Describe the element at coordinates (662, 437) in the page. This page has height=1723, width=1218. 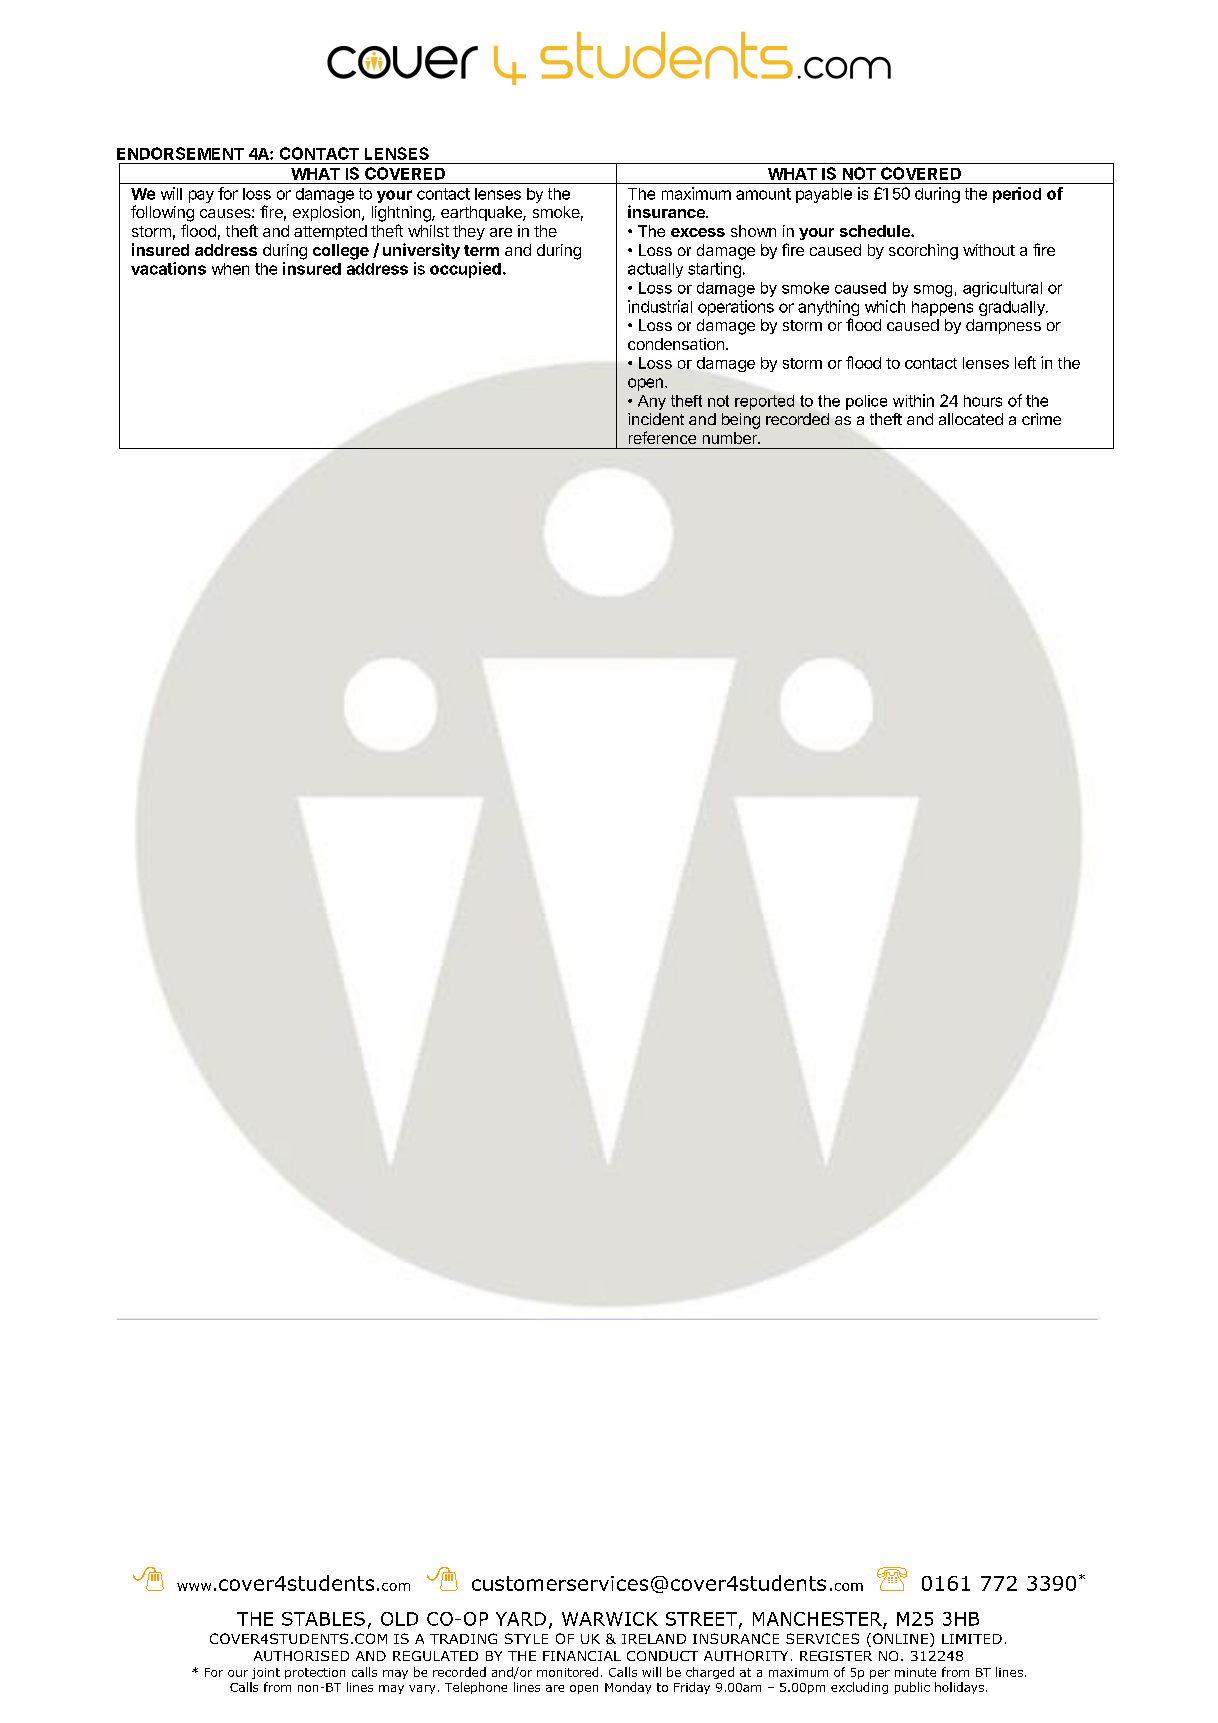
I see `reference` at that location.
